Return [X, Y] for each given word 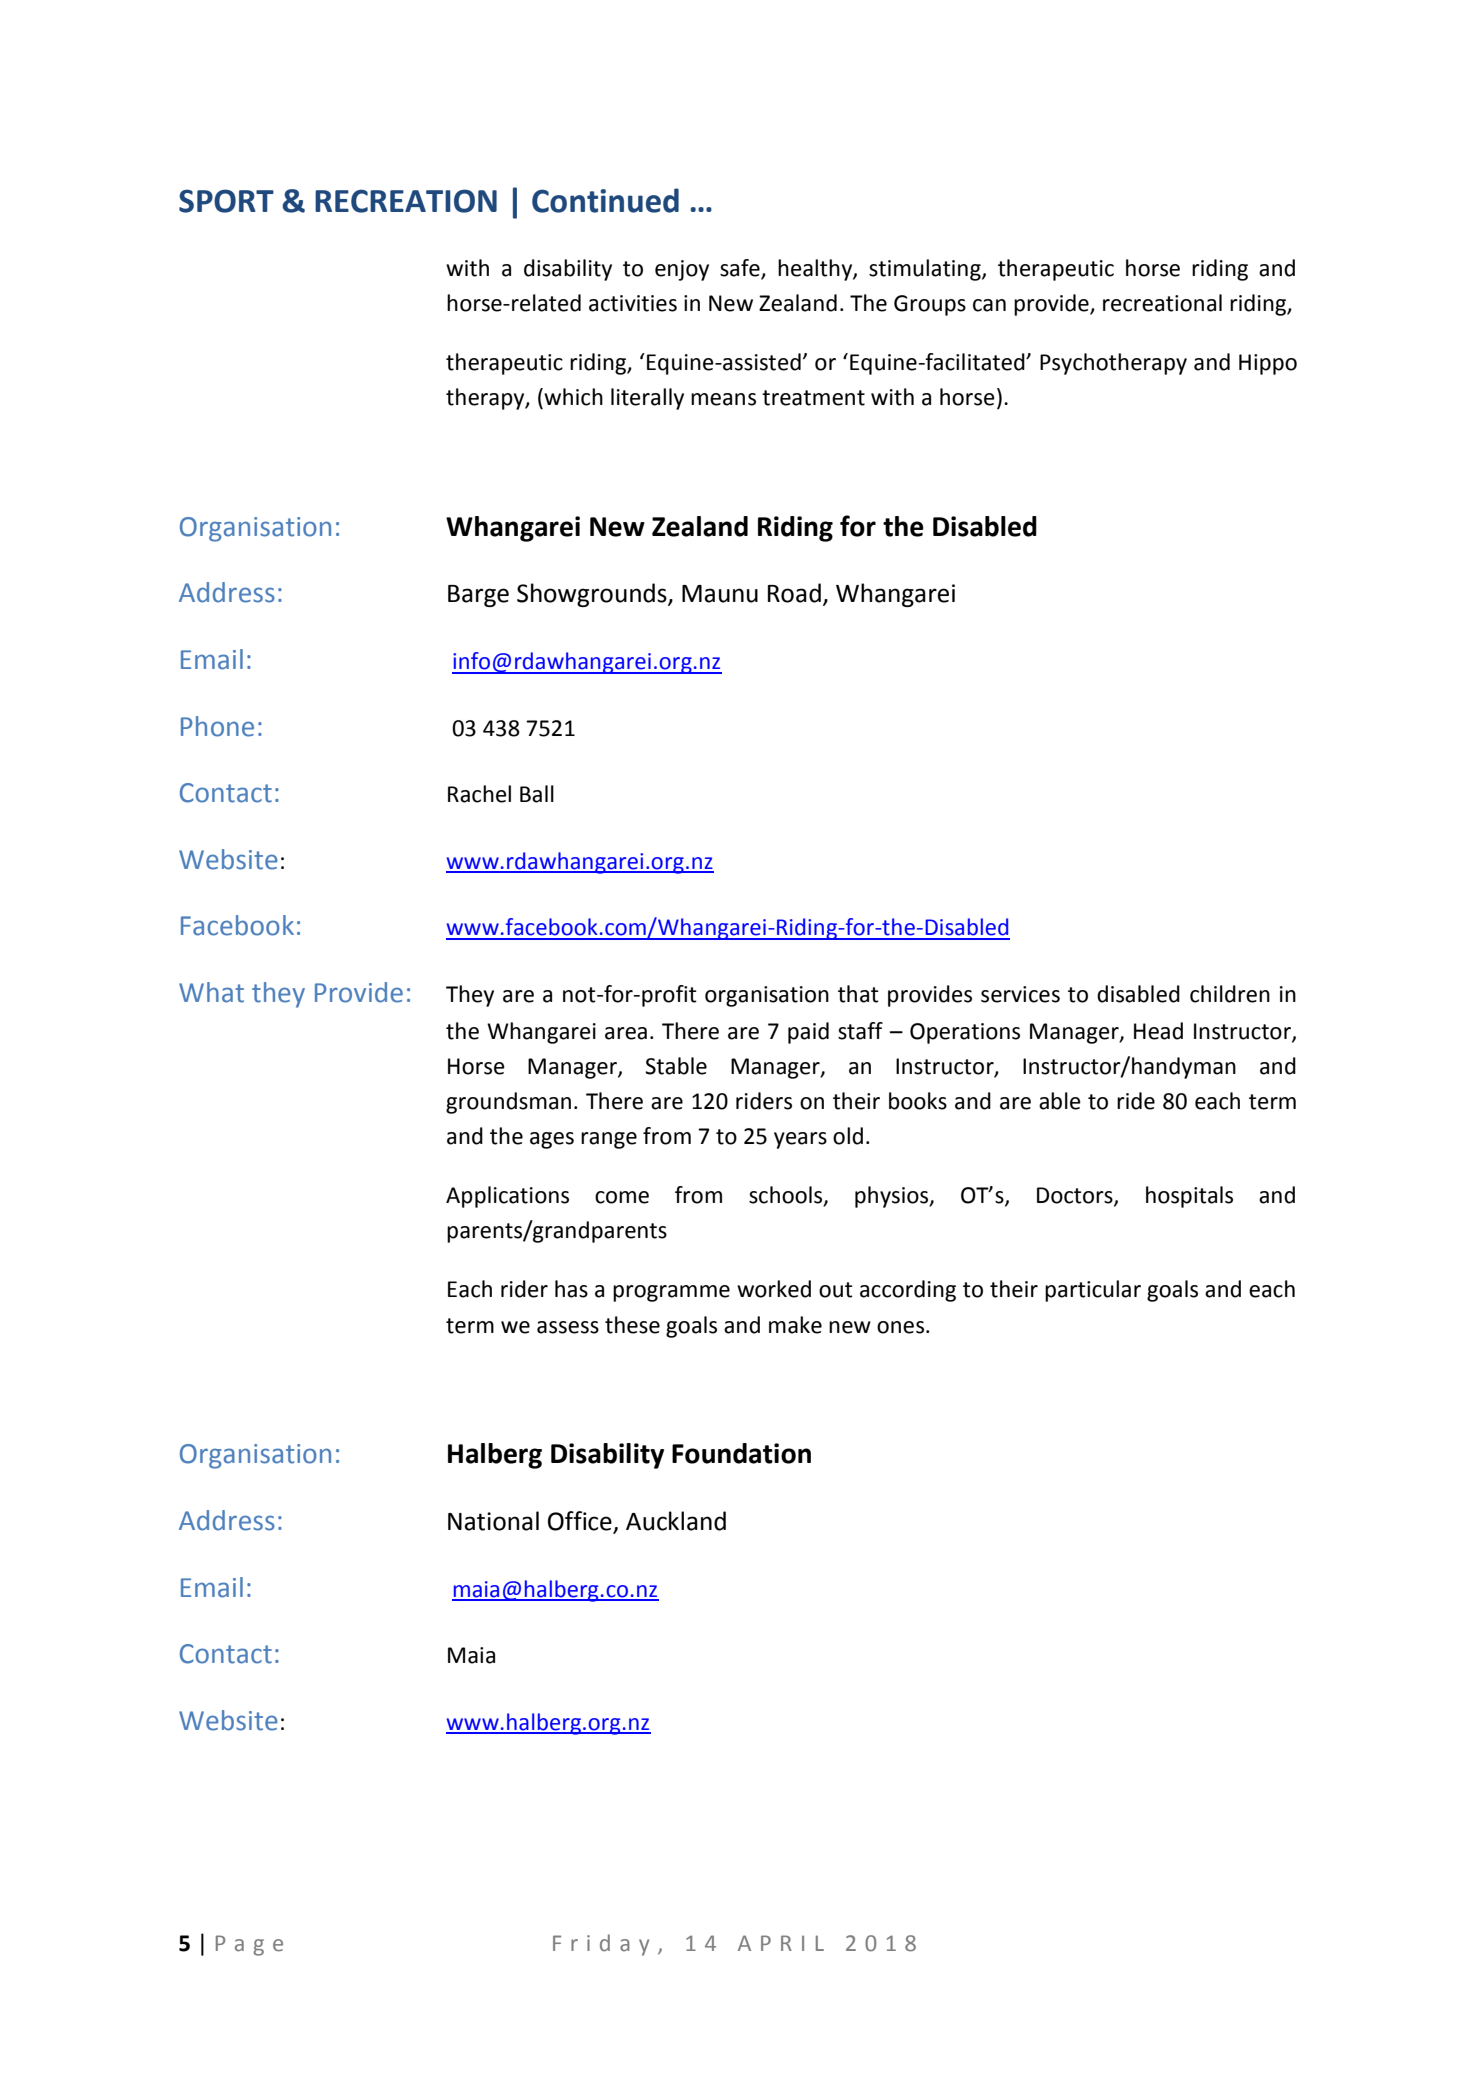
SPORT [226, 201]
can [989, 305]
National [493, 1521]
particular [1093, 1291]
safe [740, 268]
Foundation [741, 1453]
